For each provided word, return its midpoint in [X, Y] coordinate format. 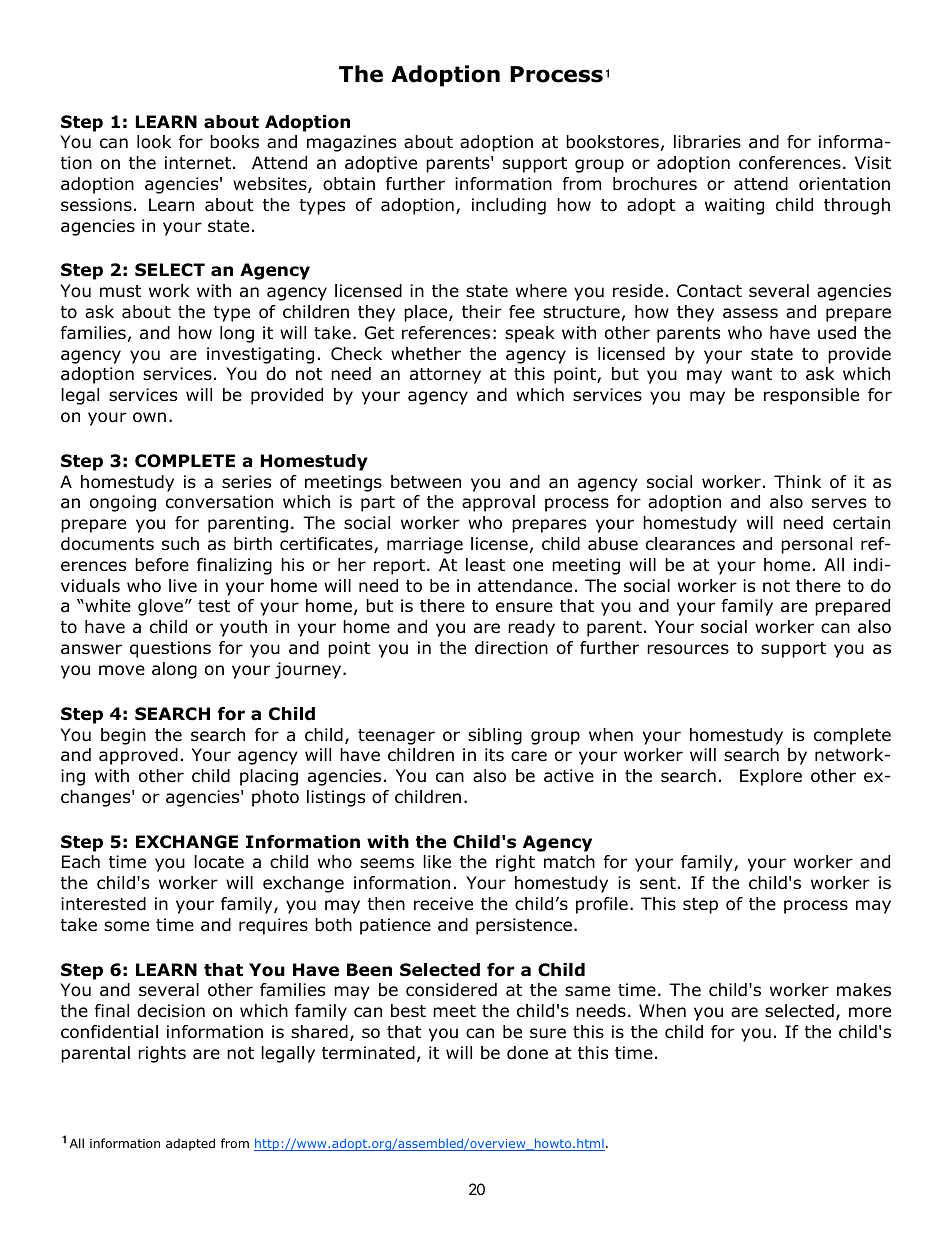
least [485, 565]
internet [198, 163]
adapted [190, 1144]
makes [864, 990]
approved [138, 756]
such [180, 544]
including [509, 206]
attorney [445, 376]
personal [816, 545]
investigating [260, 355]
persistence [524, 926]
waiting [734, 206]
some [126, 926]
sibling [495, 736]
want [751, 374]
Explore [771, 777]
